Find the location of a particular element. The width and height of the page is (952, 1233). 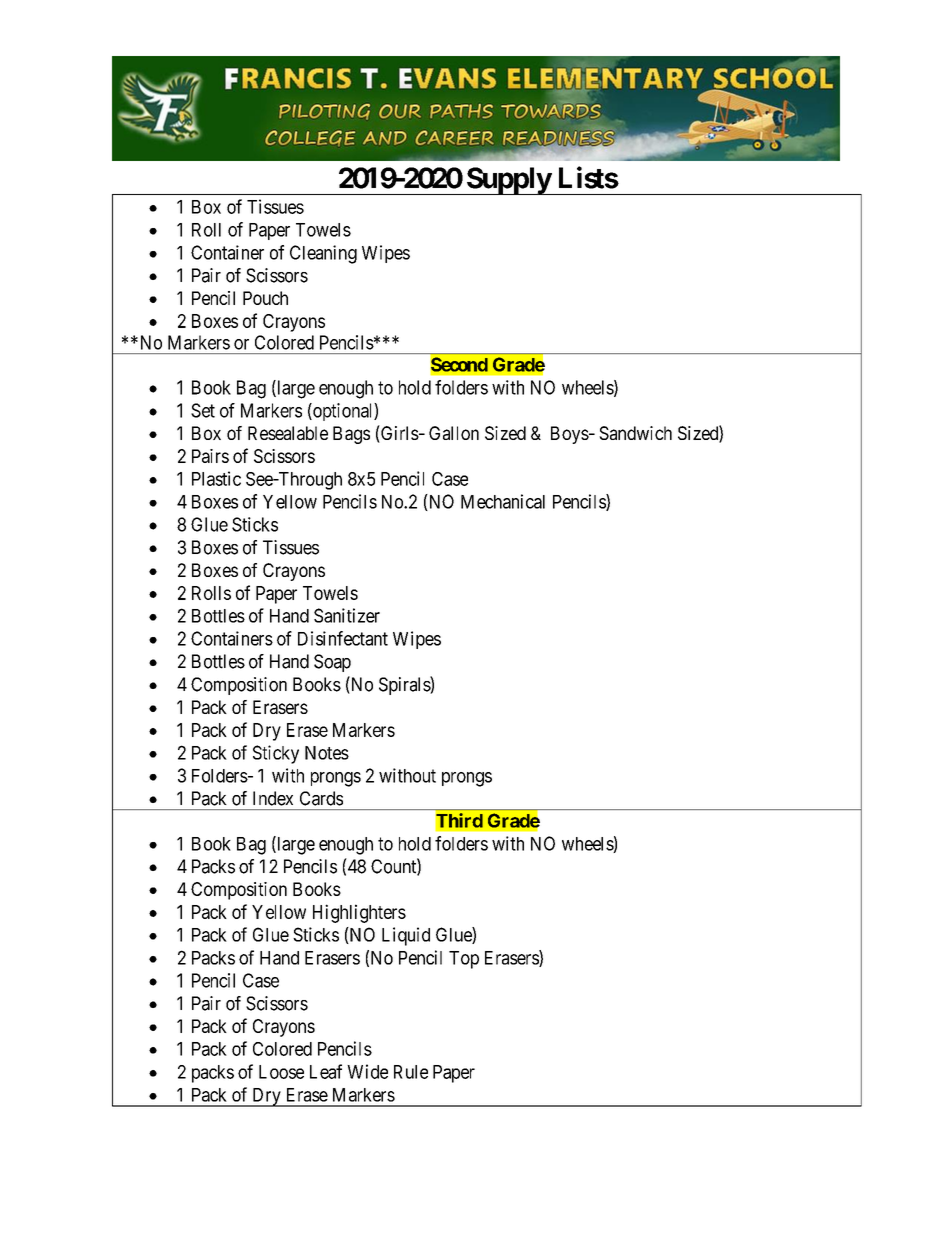

Mechanical is located at coordinates (503, 501).
